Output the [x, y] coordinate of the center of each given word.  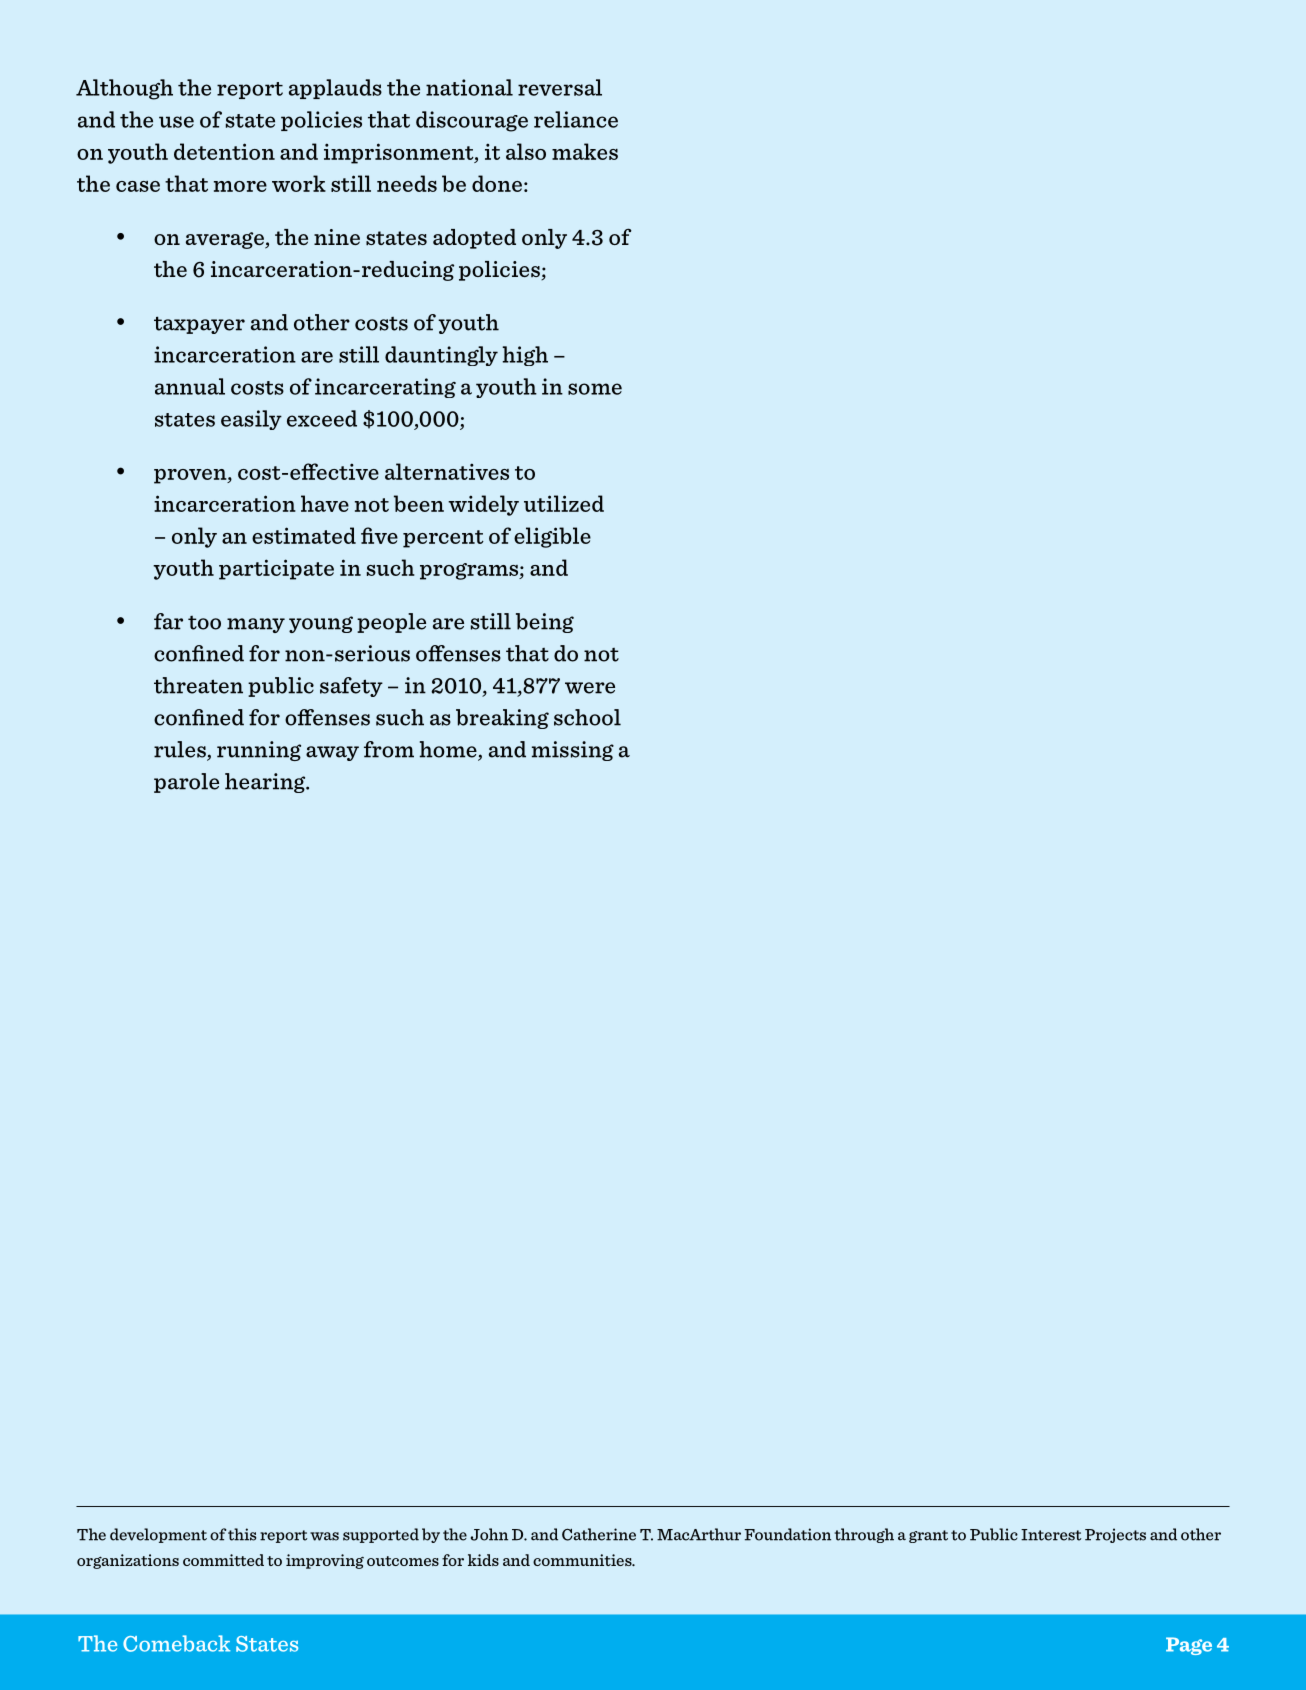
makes [585, 151]
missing [573, 751]
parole [186, 783]
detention [224, 151]
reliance [576, 119]
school [587, 717]
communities [583, 1560]
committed [223, 1560]
